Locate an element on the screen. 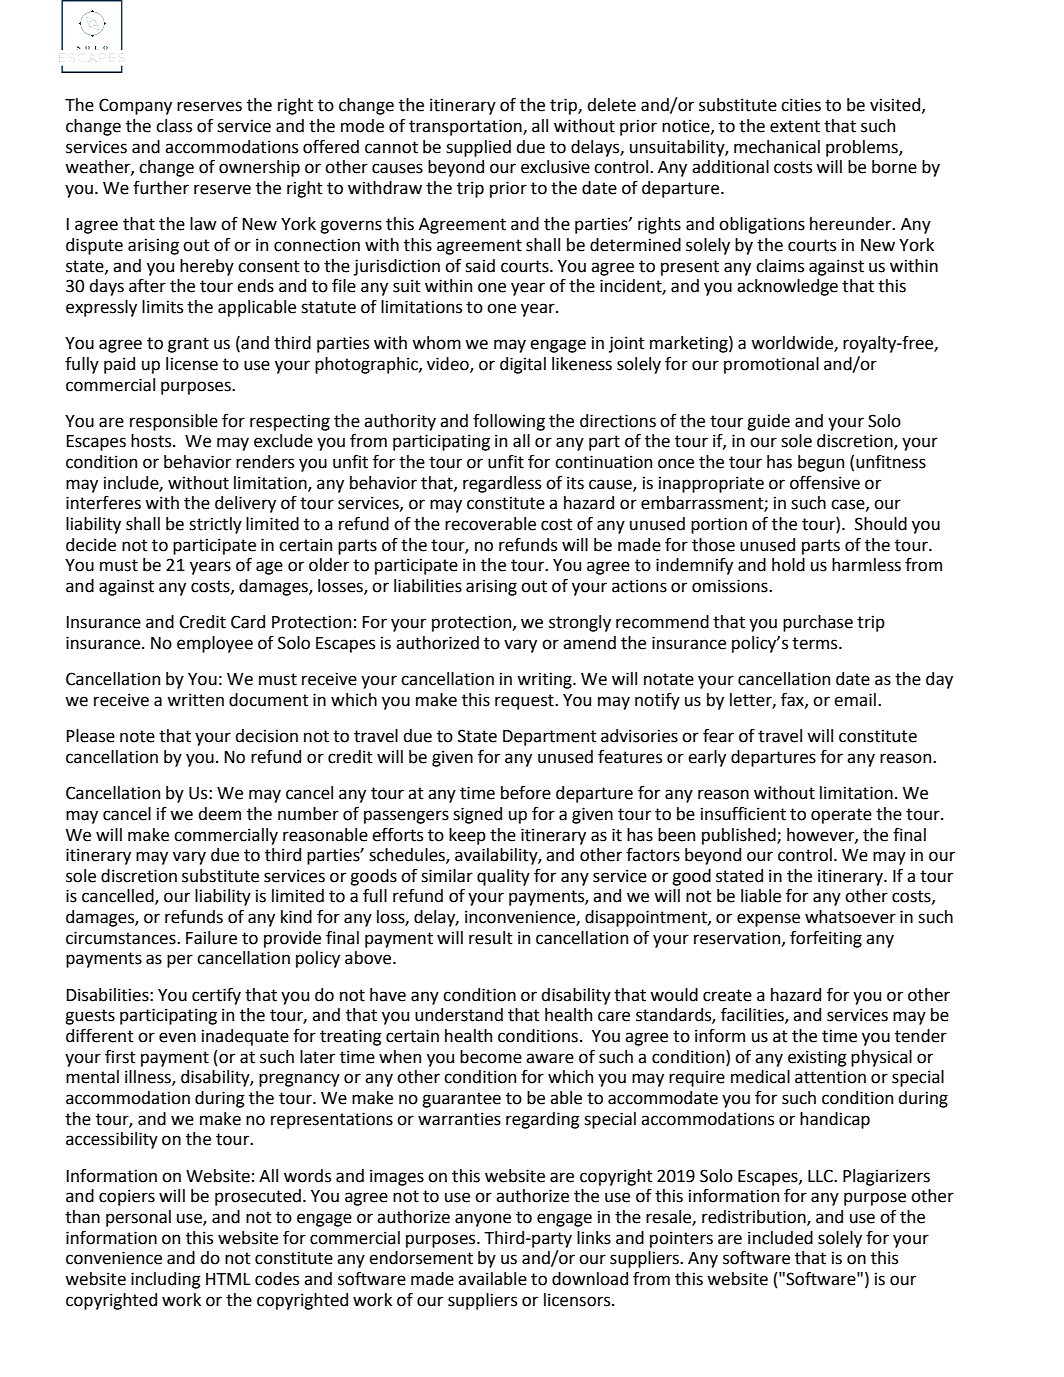 This screenshot has width=1064, height=1377. extent is located at coordinates (795, 126).
